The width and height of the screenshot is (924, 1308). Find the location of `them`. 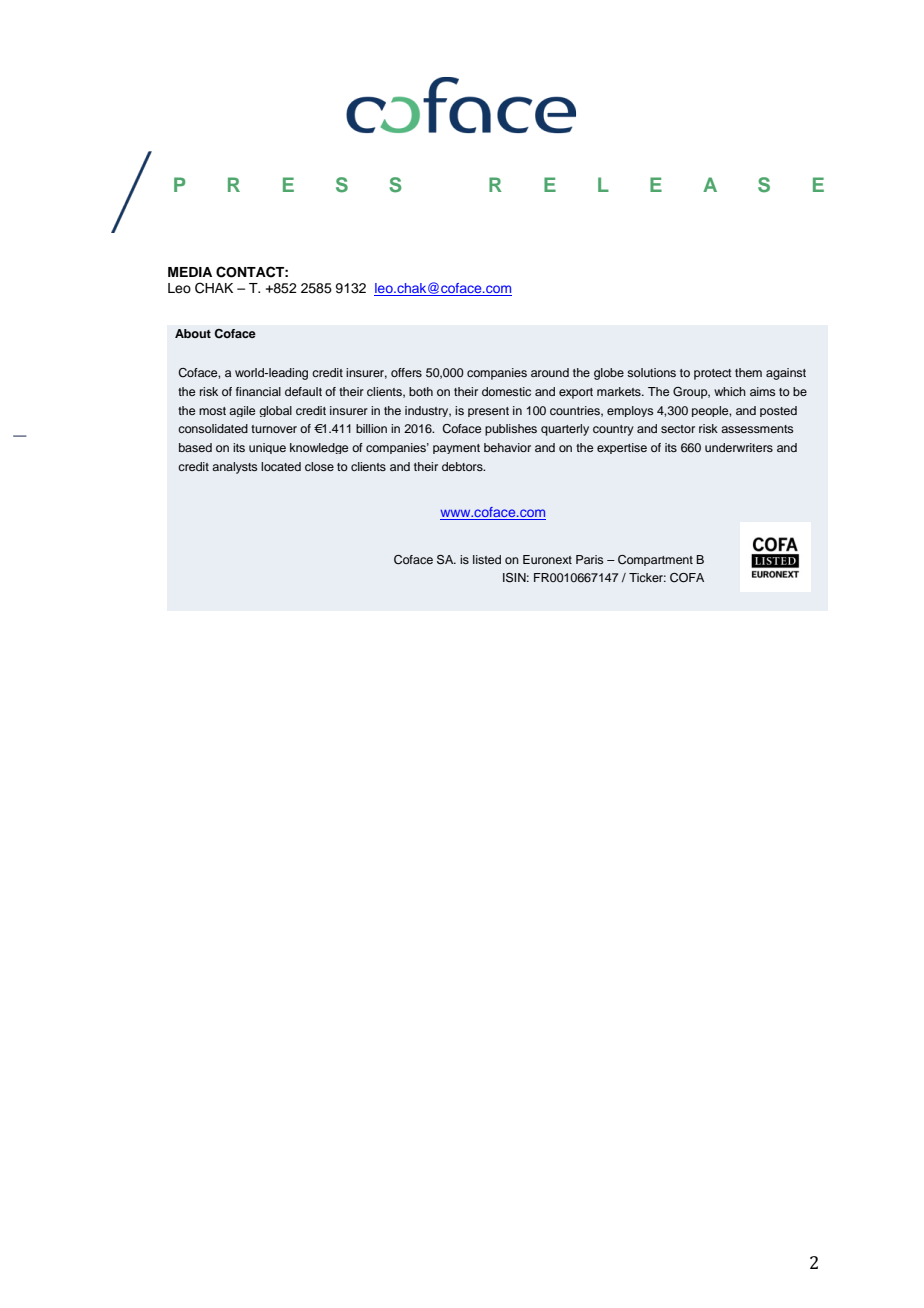

them is located at coordinates (748, 372).
